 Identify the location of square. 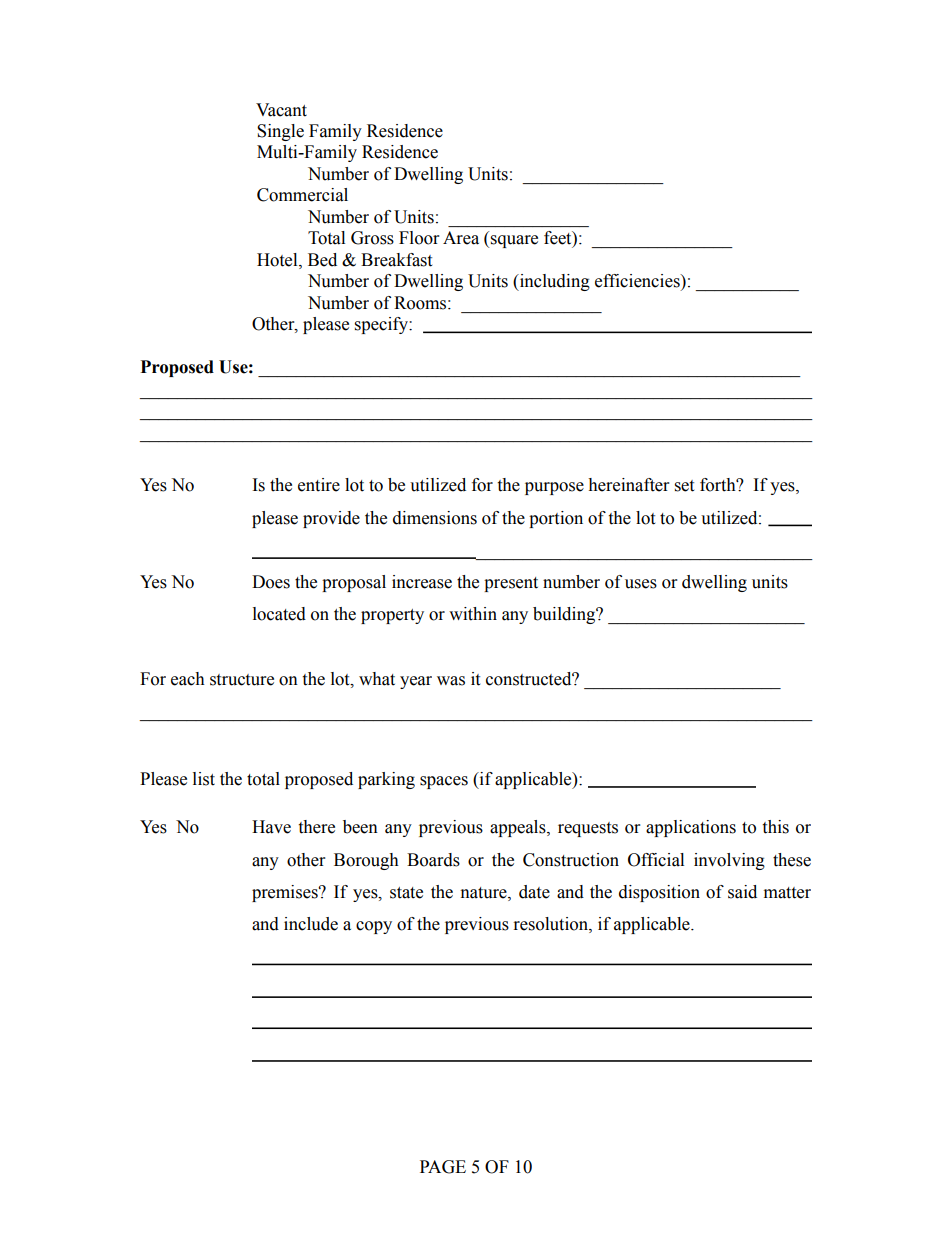
(514, 241).
